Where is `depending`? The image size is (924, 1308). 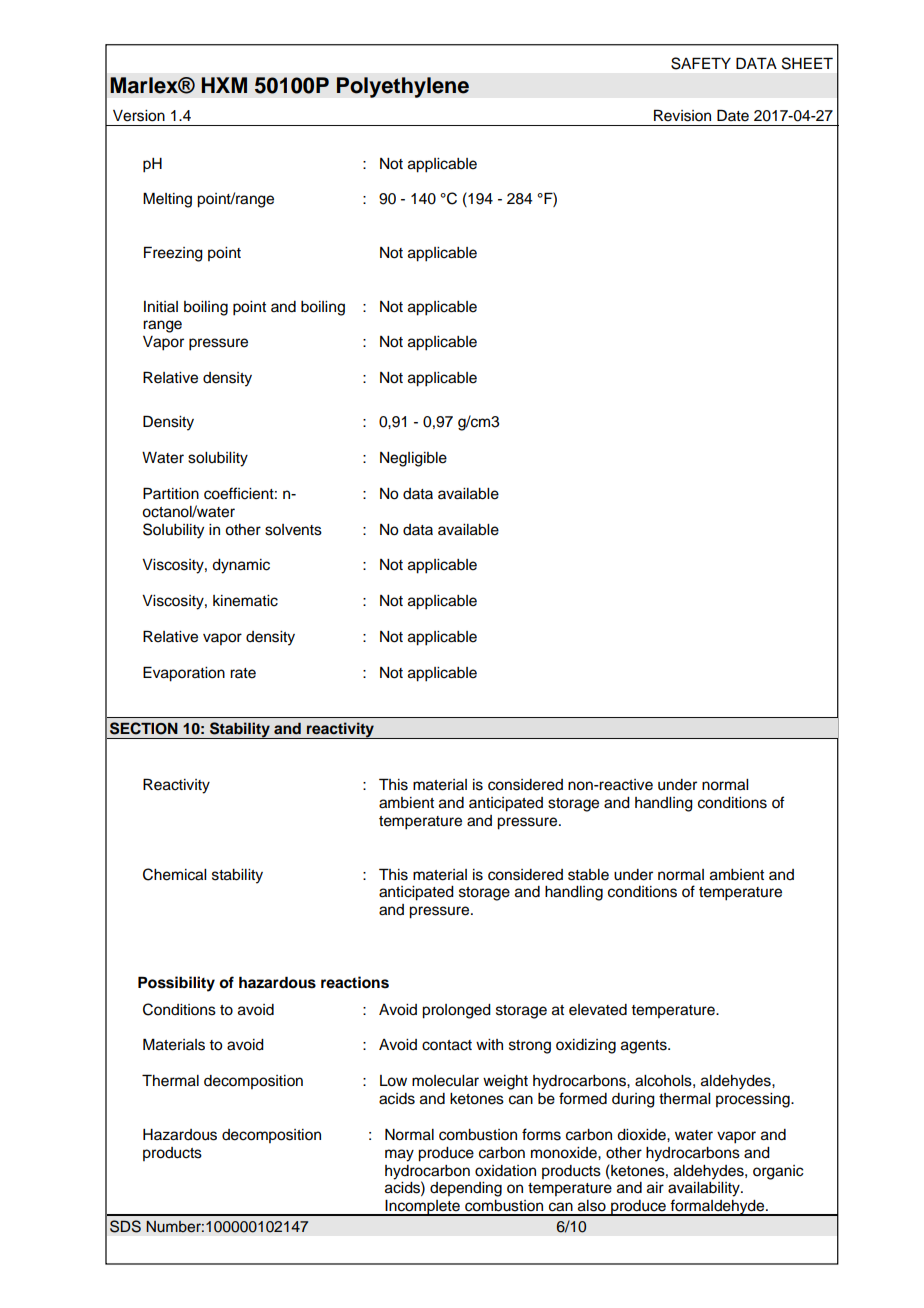 depending is located at coordinates (466, 1189).
